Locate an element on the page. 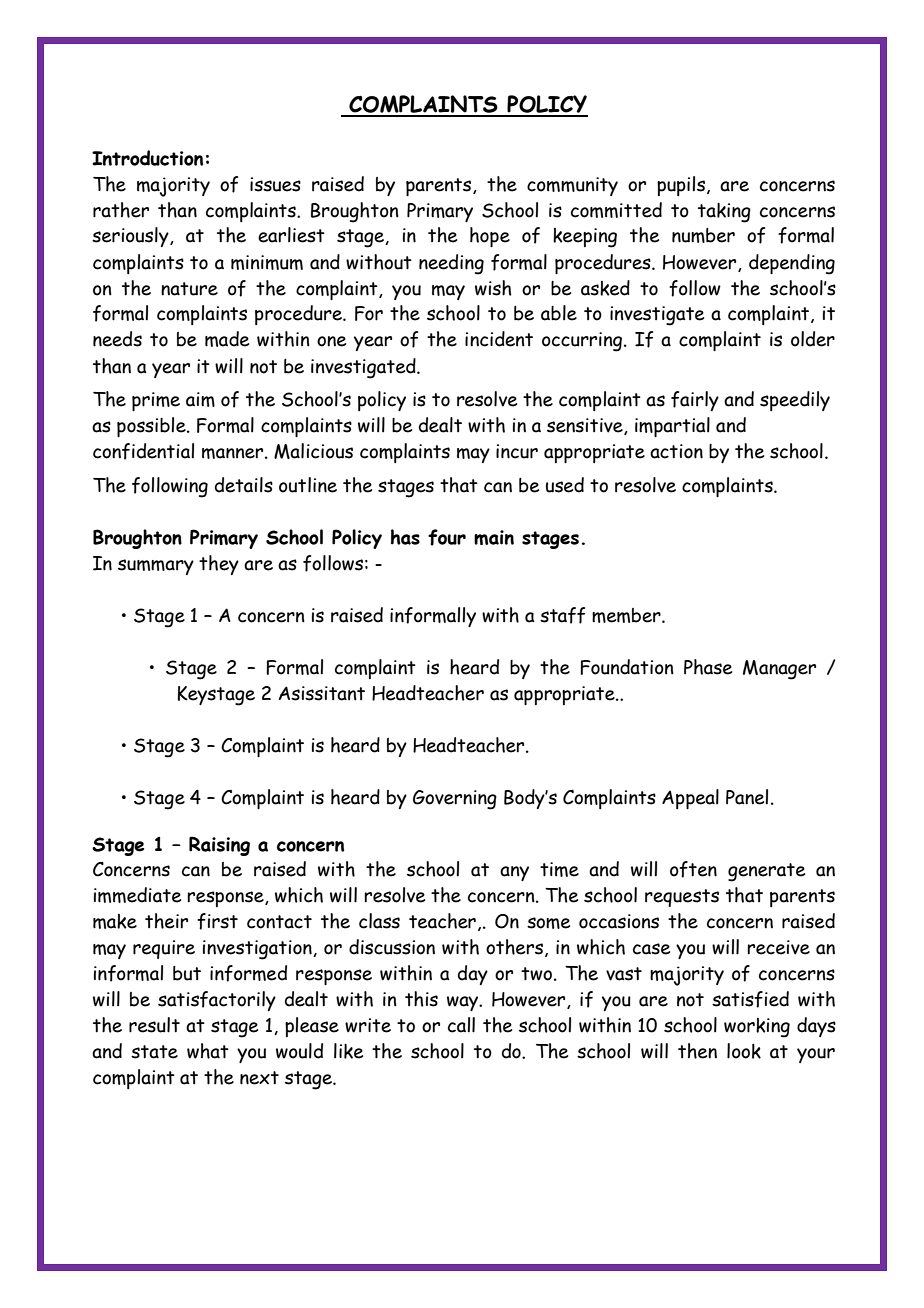 The height and width of the document is (1308, 924). Raising is located at coordinates (219, 846).
